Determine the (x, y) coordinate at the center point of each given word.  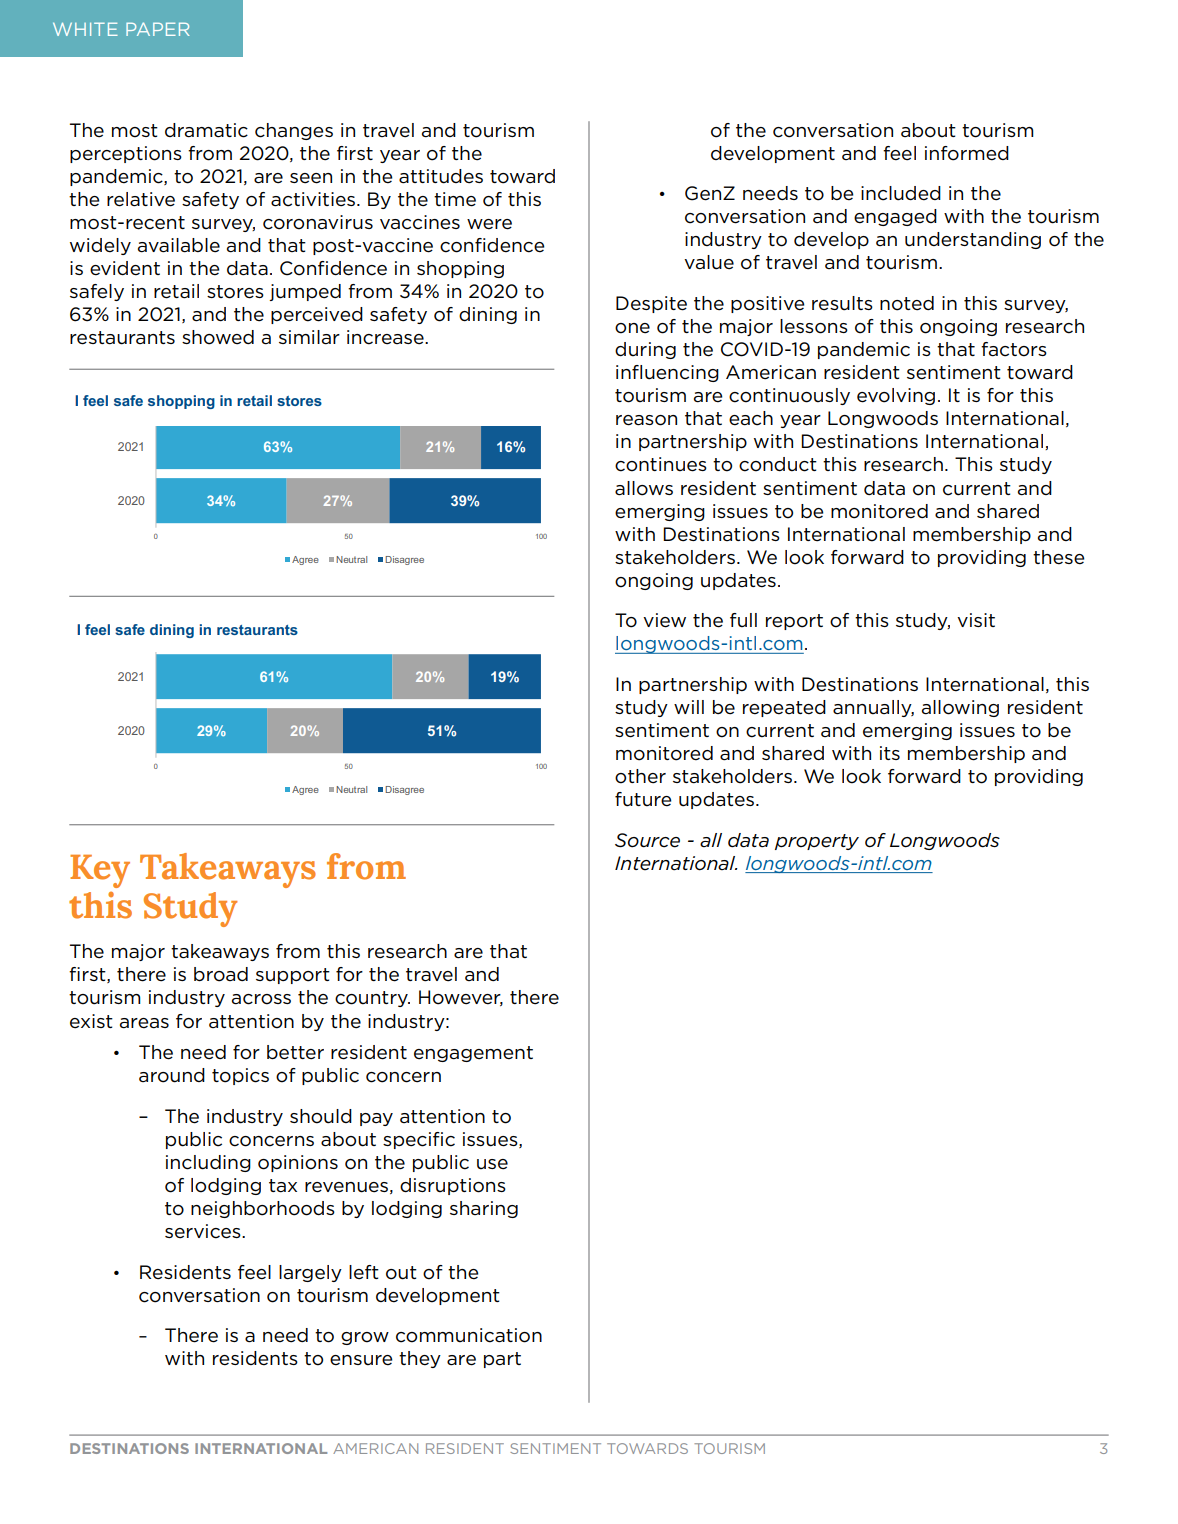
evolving (896, 396)
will (689, 707)
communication (469, 1335)
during (645, 350)
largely (310, 1273)
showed (218, 337)
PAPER (157, 29)
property (817, 842)
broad (221, 974)
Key (100, 871)
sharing (484, 1209)
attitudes (441, 176)
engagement (473, 1054)
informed (967, 153)
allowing (960, 708)
